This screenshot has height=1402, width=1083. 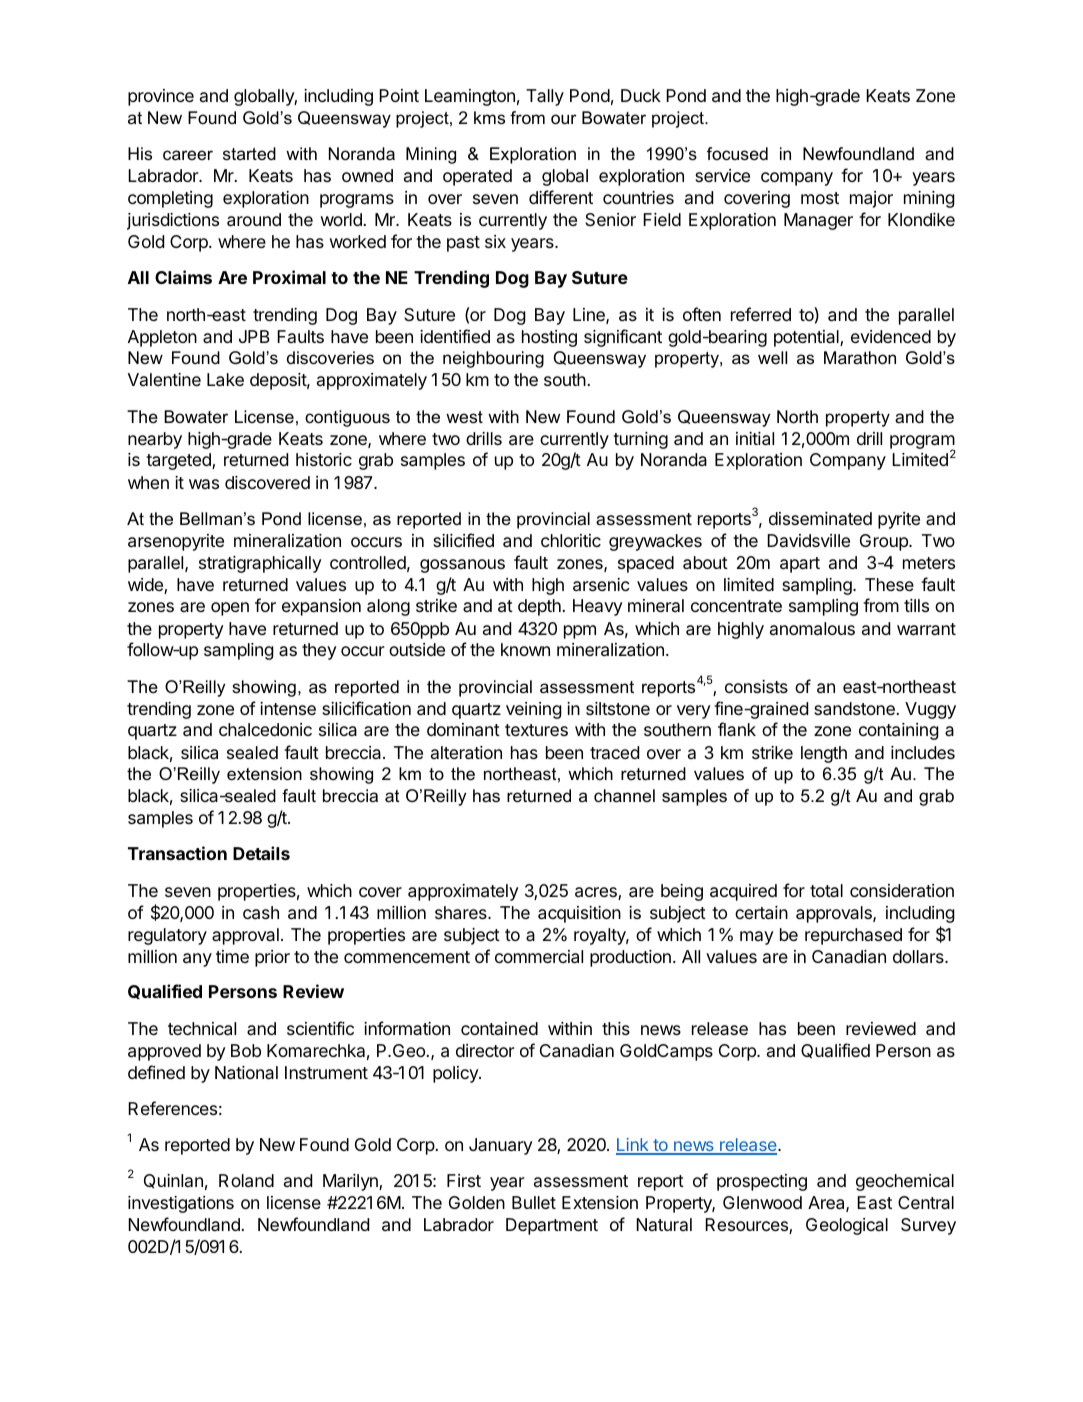 What do you see at coordinates (539, 957) in the screenshot?
I see `commercial` at bounding box center [539, 957].
